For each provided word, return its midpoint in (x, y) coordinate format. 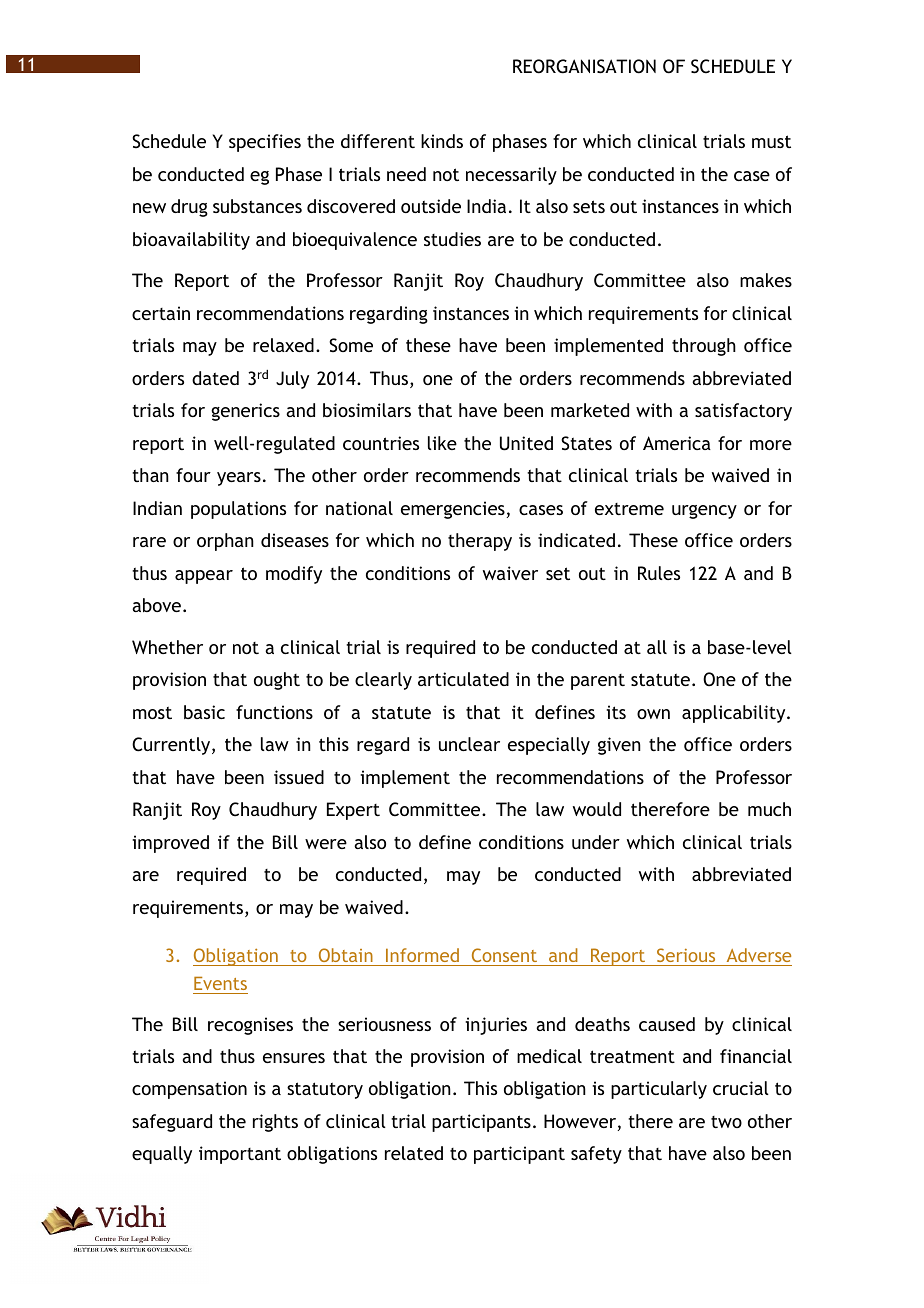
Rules (659, 573)
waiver (510, 573)
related (414, 1153)
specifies (265, 143)
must (771, 141)
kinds (442, 141)
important (240, 1155)
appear (204, 577)
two (726, 1122)
